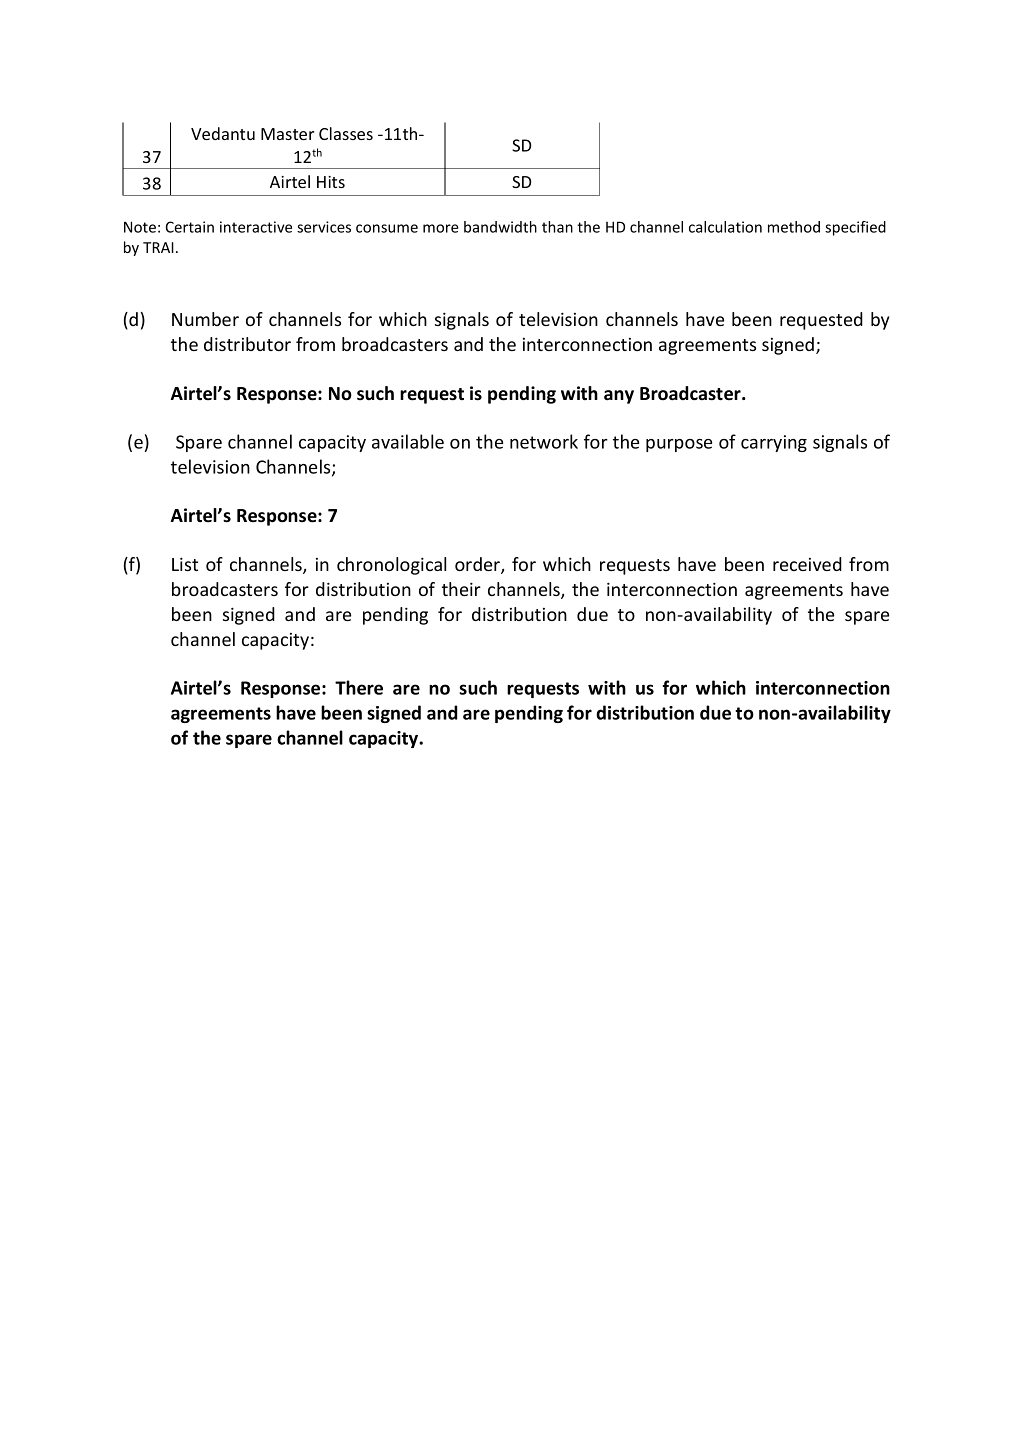  Describe the element at coordinates (247, 344) in the page. I see `distributor` at that location.
